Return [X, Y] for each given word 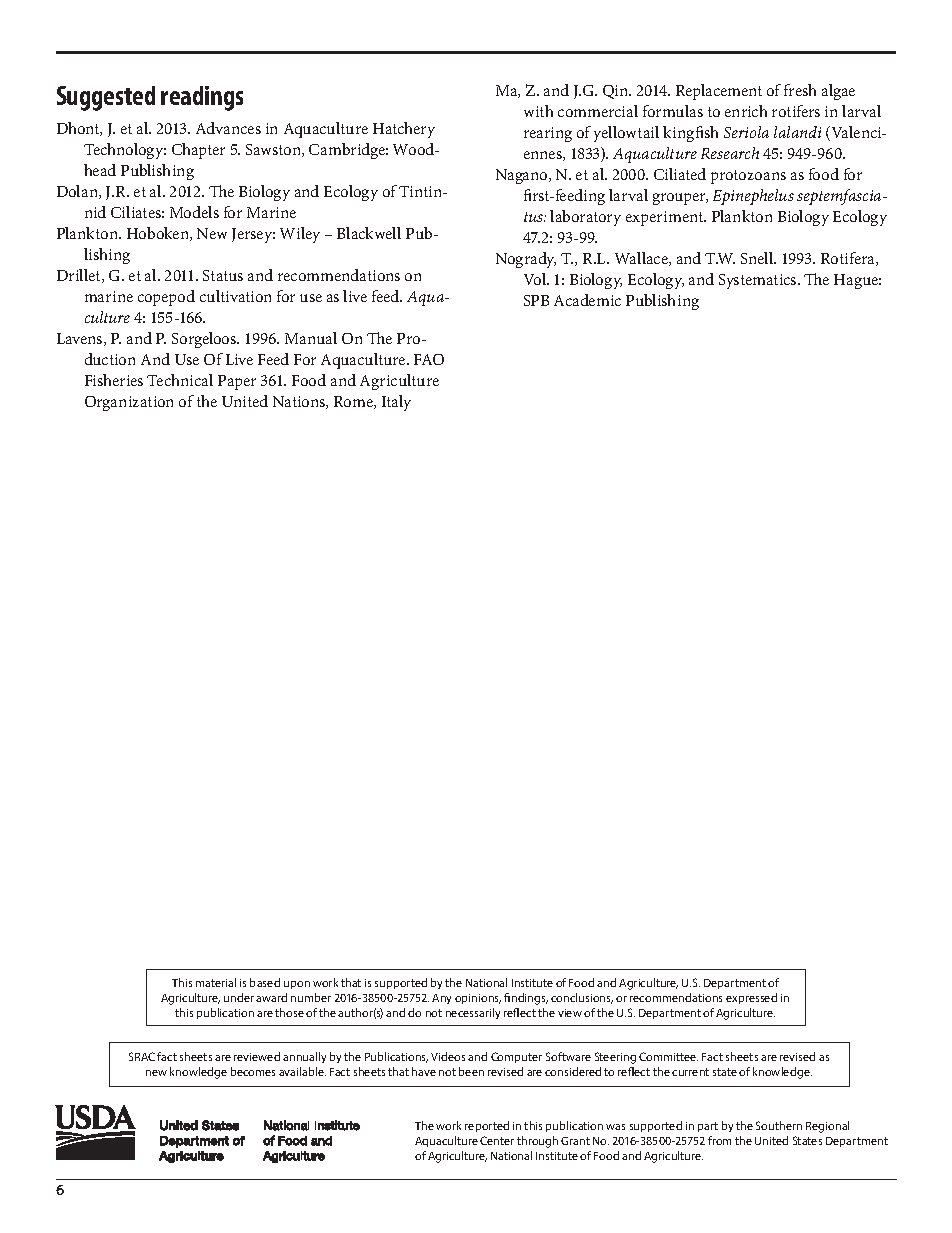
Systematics [759, 281]
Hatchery [404, 130]
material [216, 982]
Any [441, 999]
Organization [129, 403]
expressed [751, 998]
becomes [253, 1071]
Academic [587, 300]
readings [202, 98]
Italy [396, 403]
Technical [180, 380]
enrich [746, 111]
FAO [429, 359]
